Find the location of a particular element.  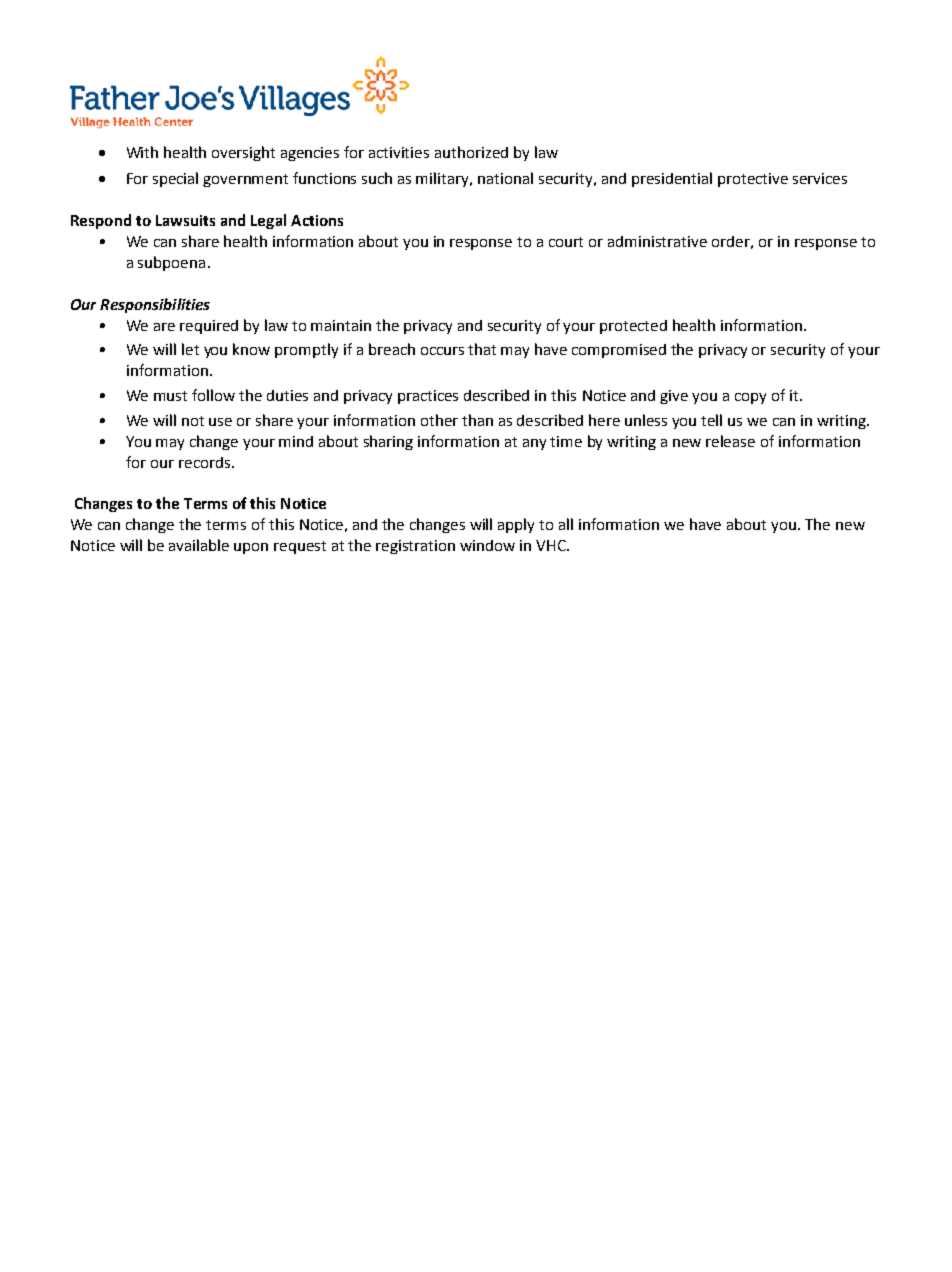

maintain is located at coordinates (341, 325).
